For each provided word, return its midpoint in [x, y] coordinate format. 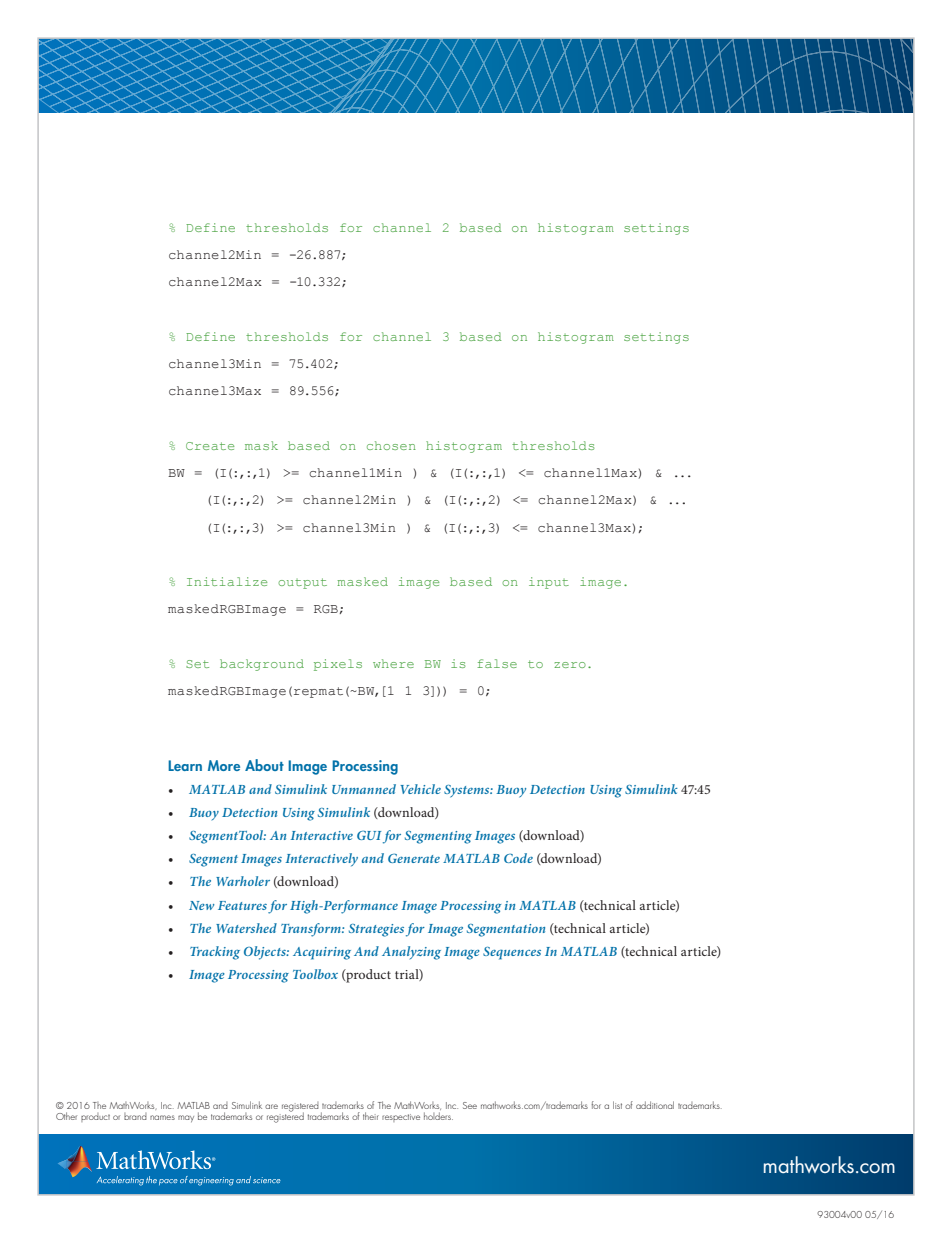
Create [210, 446]
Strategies [376, 930]
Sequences [512, 953]
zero [570, 665]
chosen [391, 445]
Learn [185, 765]
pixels [338, 665]
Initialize [227, 581]
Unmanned [364, 789]
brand [135, 1116]
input [549, 583]
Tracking [215, 953]
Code [518, 858]
